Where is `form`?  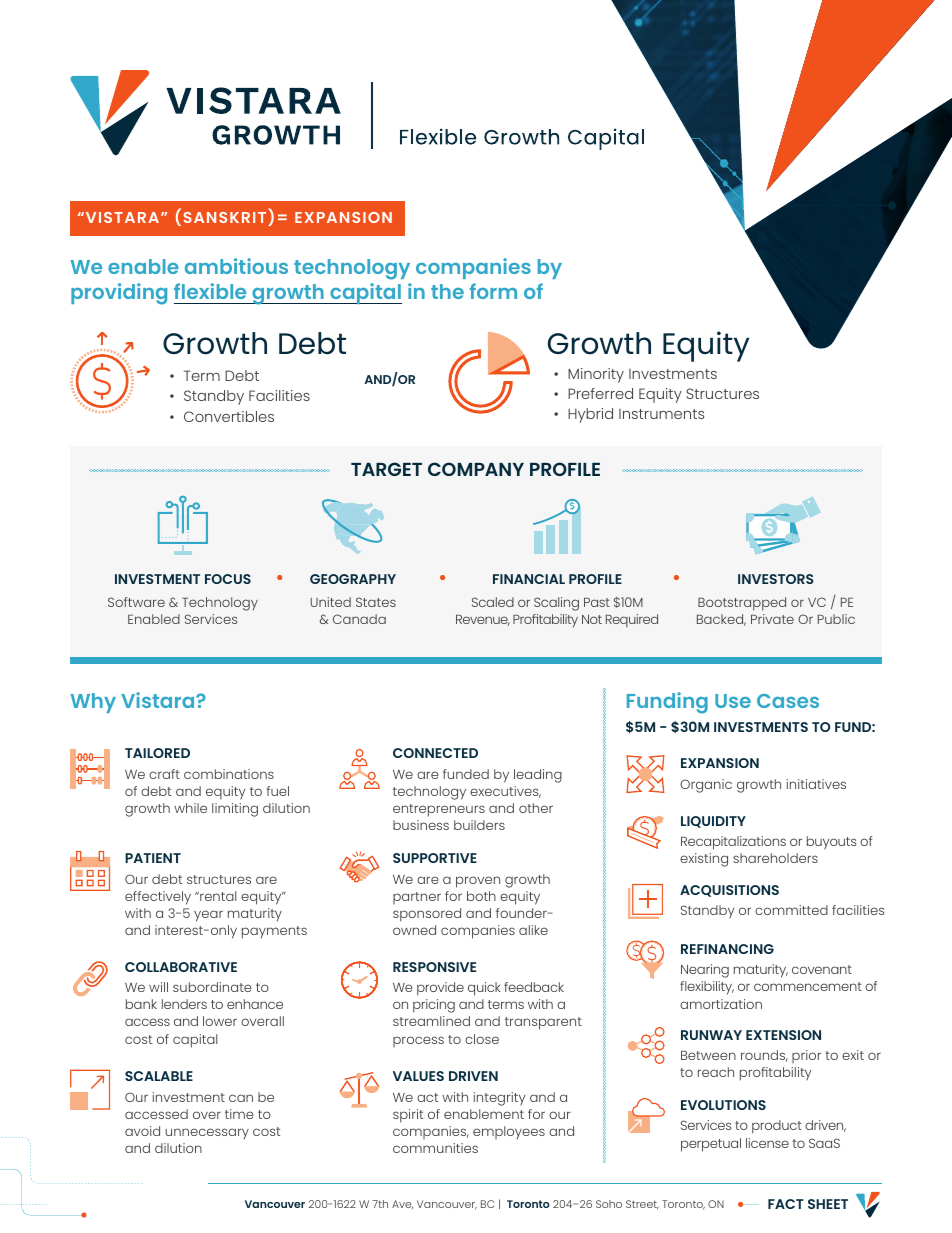
form is located at coordinates (493, 291).
